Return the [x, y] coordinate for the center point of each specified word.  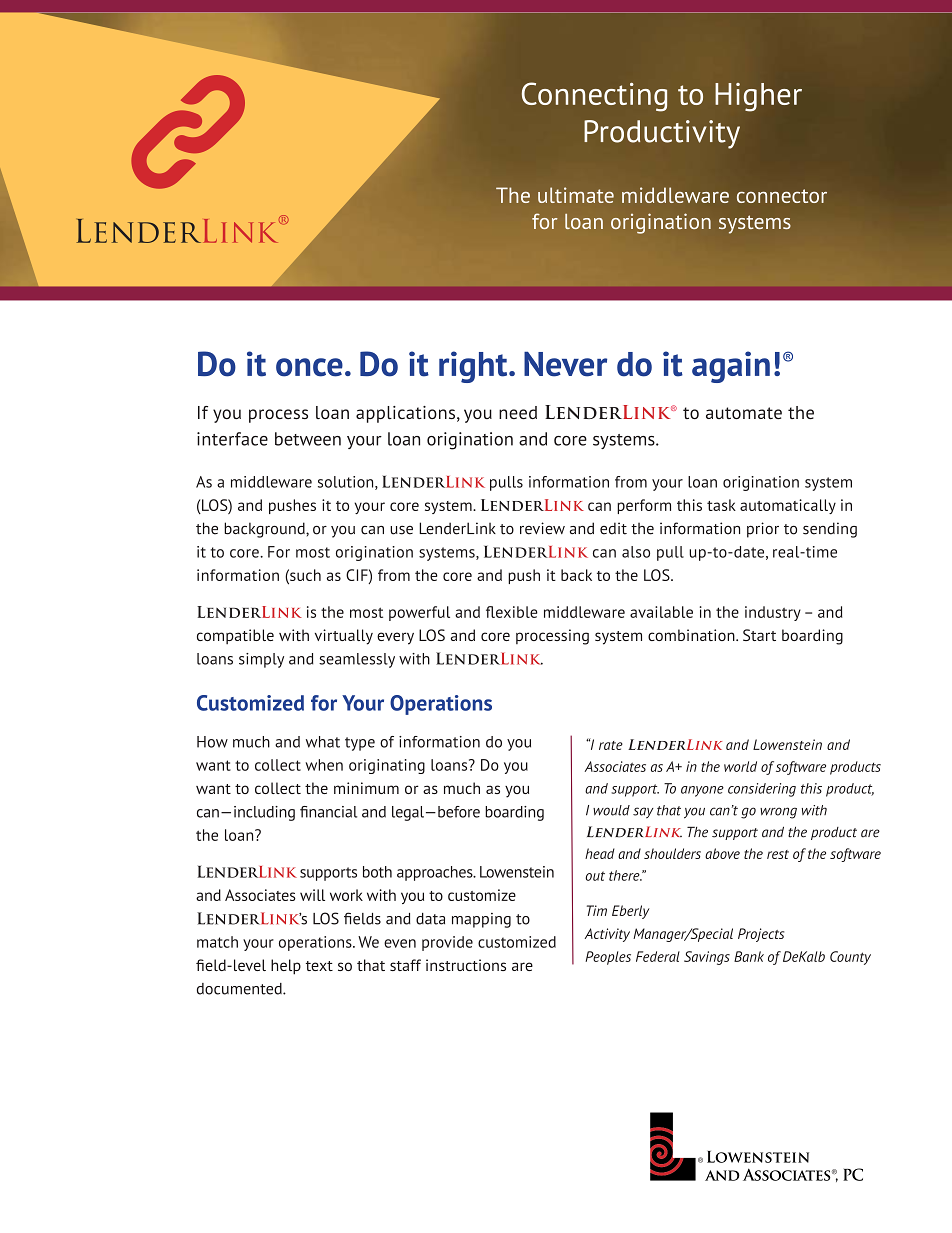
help [286, 967]
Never [565, 364]
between [308, 439]
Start [759, 635]
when [324, 765]
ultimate [576, 195]
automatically [788, 506]
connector [782, 196]
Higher [758, 97]
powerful [419, 613]
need [518, 412]
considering [762, 790]
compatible [235, 636]
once [309, 367]
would [611, 810]
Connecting [594, 97]
